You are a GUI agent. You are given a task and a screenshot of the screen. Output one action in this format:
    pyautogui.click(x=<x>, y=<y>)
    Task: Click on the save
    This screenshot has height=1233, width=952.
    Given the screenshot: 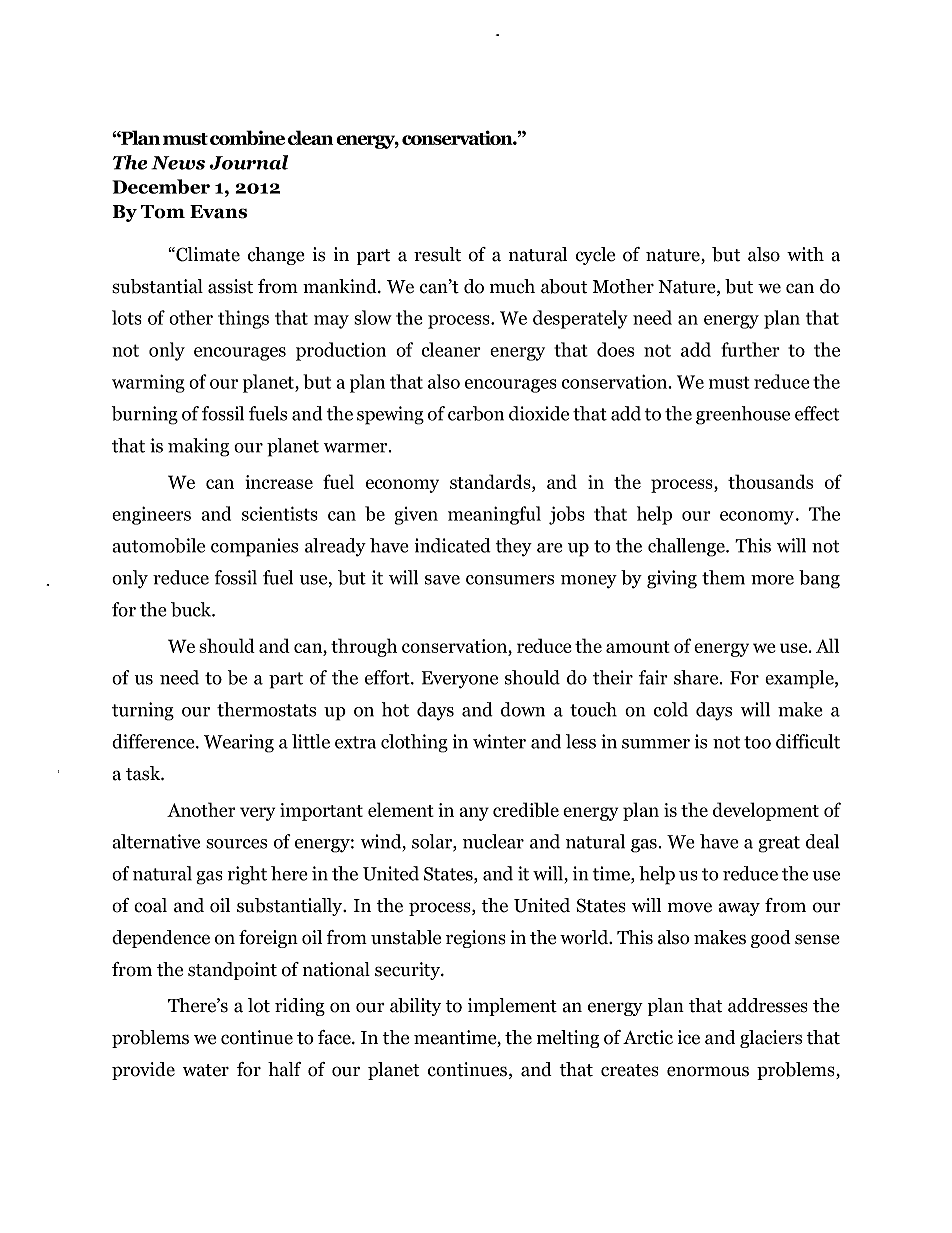 What is the action you would take?
    pyautogui.click(x=442, y=580)
